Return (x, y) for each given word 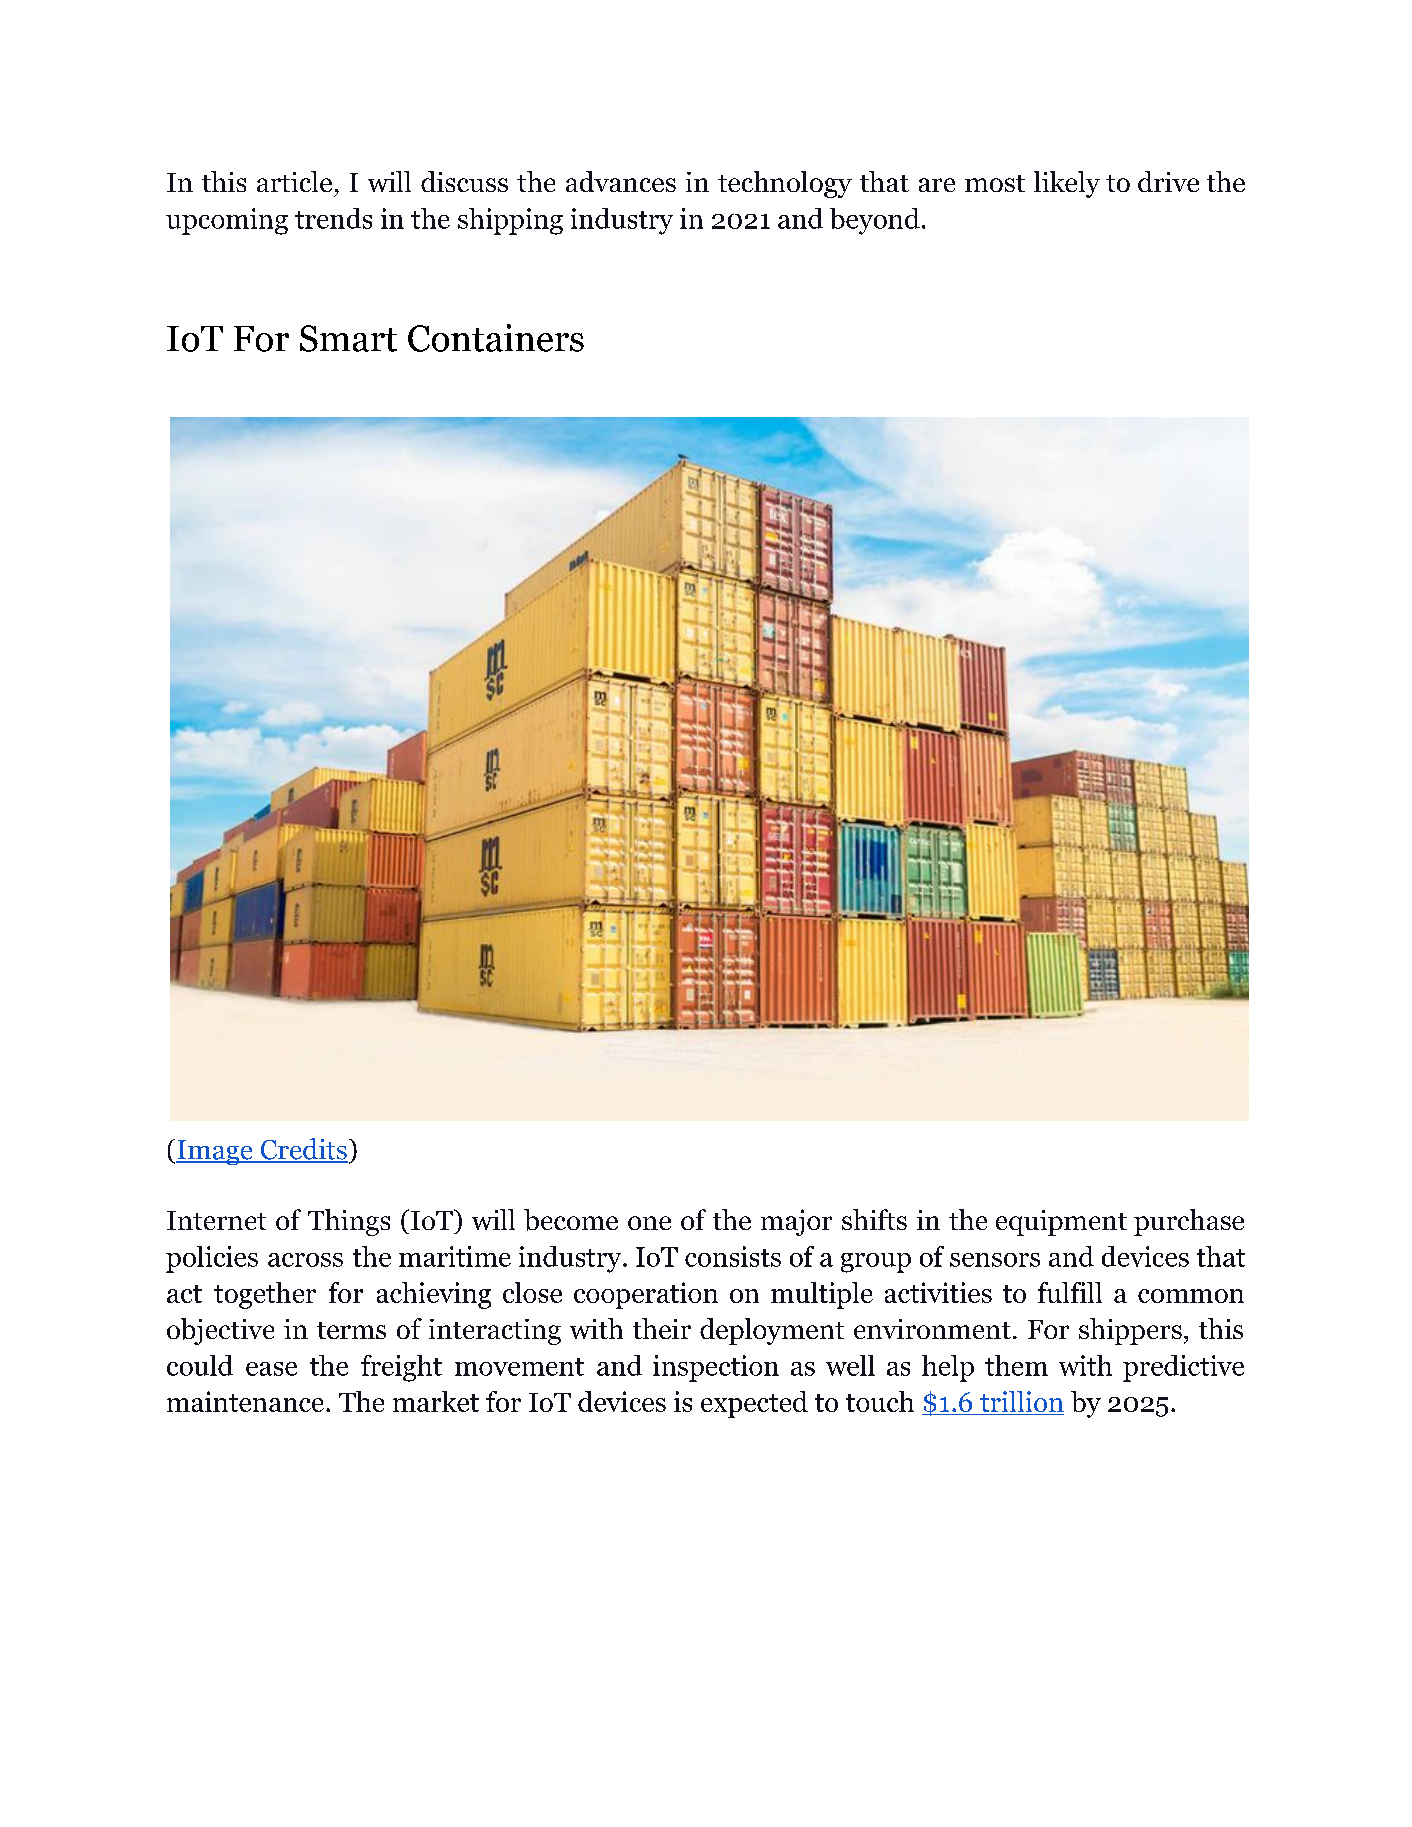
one (649, 1223)
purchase (1189, 1222)
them (1016, 1365)
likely (1067, 184)
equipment (1061, 1223)
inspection (716, 1368)
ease (271, 1369)
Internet (216, 1220)
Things (349, 1222)
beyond (875, 221)
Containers (496, 338)
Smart (348, 338)
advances (621, 181)
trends (333, 218)
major (796, 1222)
